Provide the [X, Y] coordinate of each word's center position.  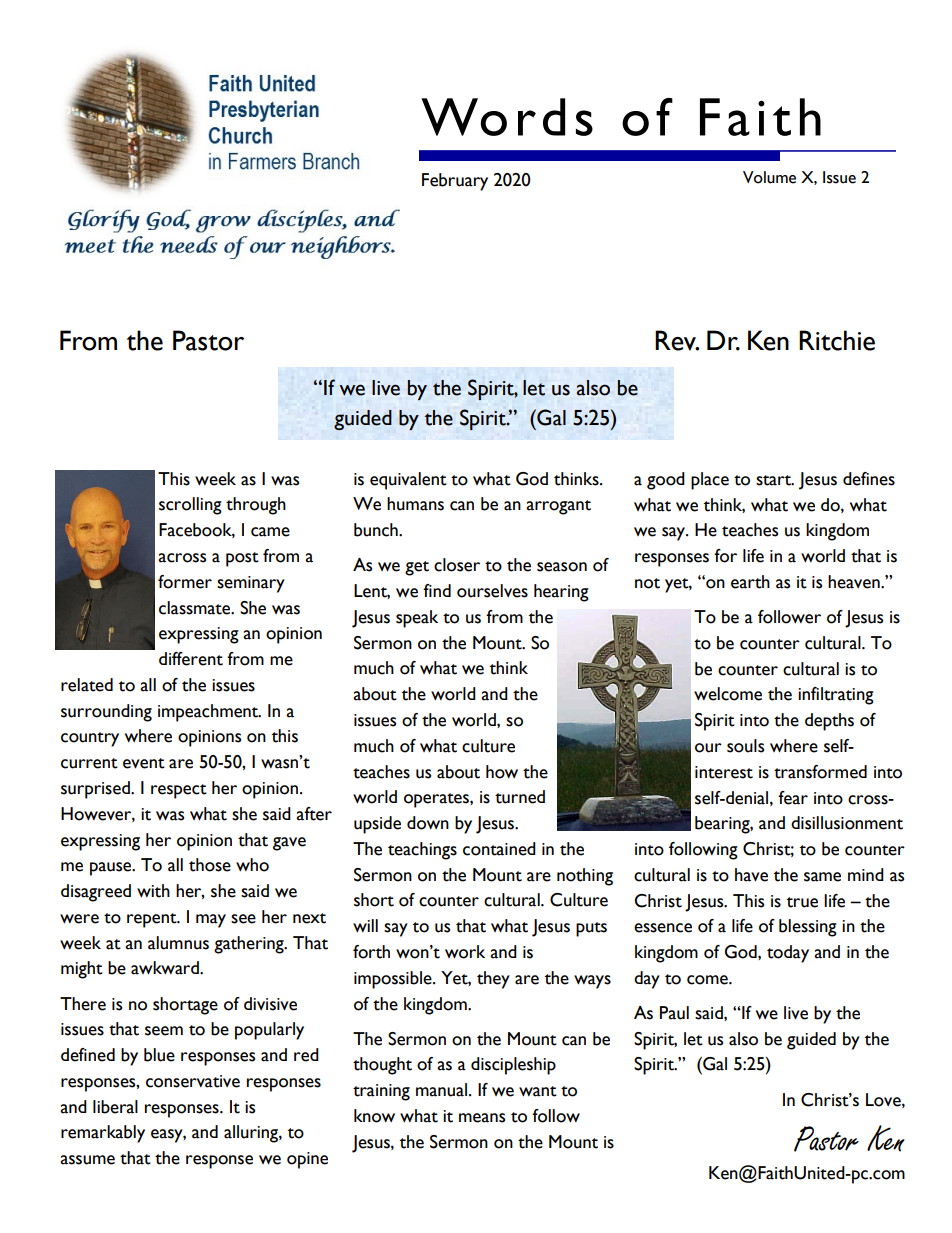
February [455, 182]
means [482, 1118]
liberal [115, 1107]
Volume [769, 177]
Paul [674, 1013]
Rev [677, 340]
